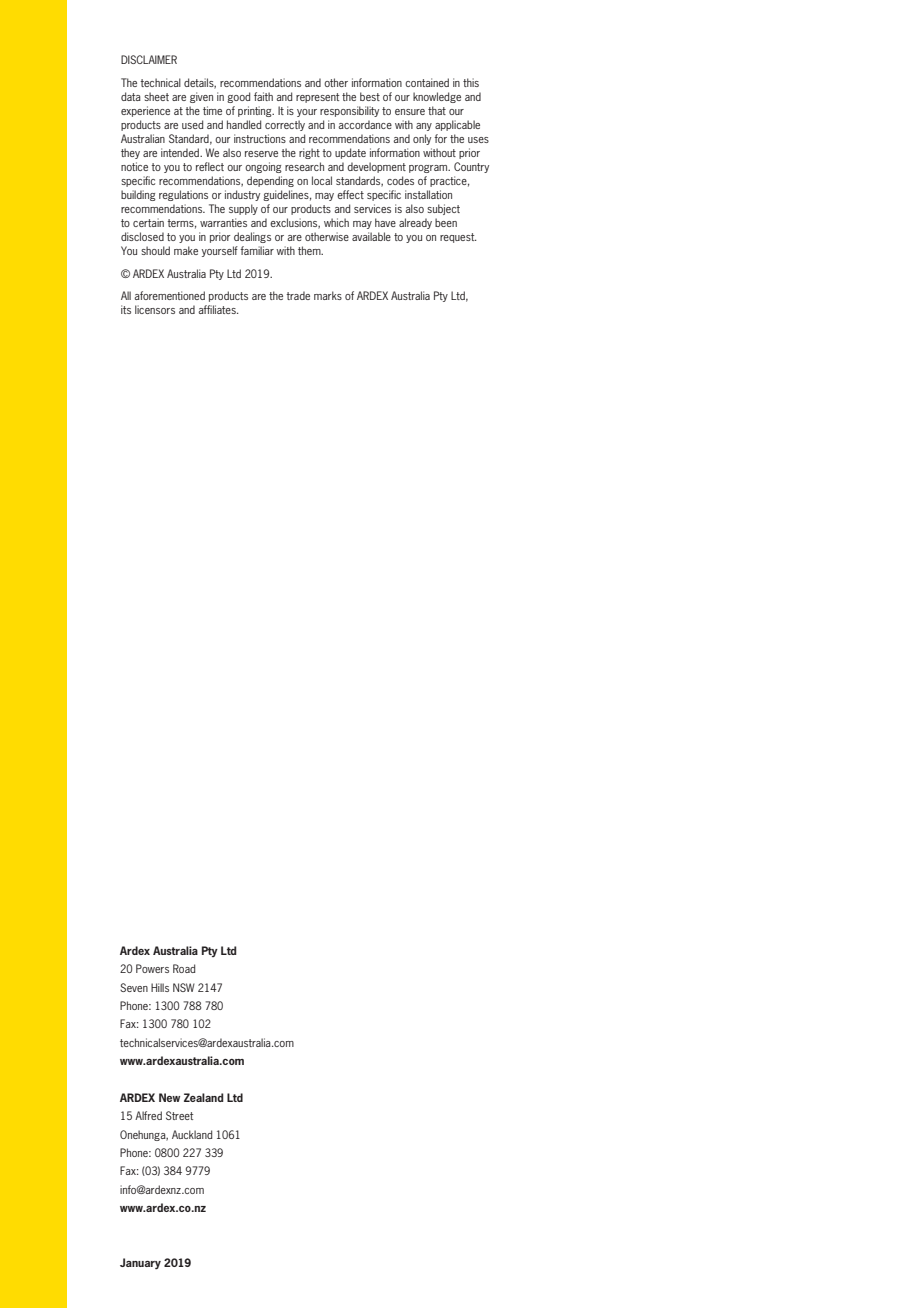  Describe the element at coordinates (156, 96) in the image. I see `sheet` at that location.
